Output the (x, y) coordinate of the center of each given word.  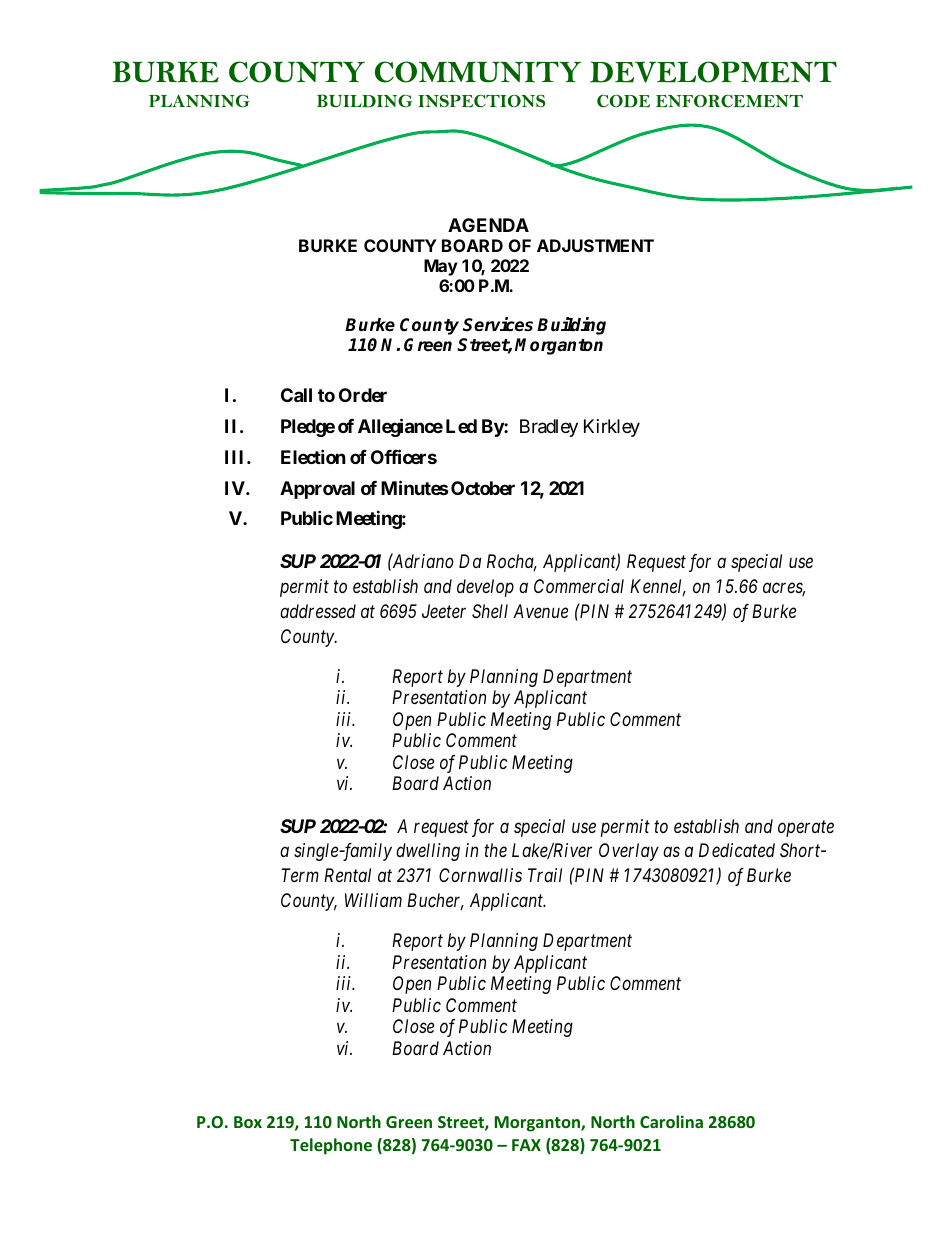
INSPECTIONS (482, 101)
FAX (526, 1145)
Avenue (540, 611)
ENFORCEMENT (729, 101)
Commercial (579, 586)
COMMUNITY (478, 72)
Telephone (331, 1146)
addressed (318, 611)
